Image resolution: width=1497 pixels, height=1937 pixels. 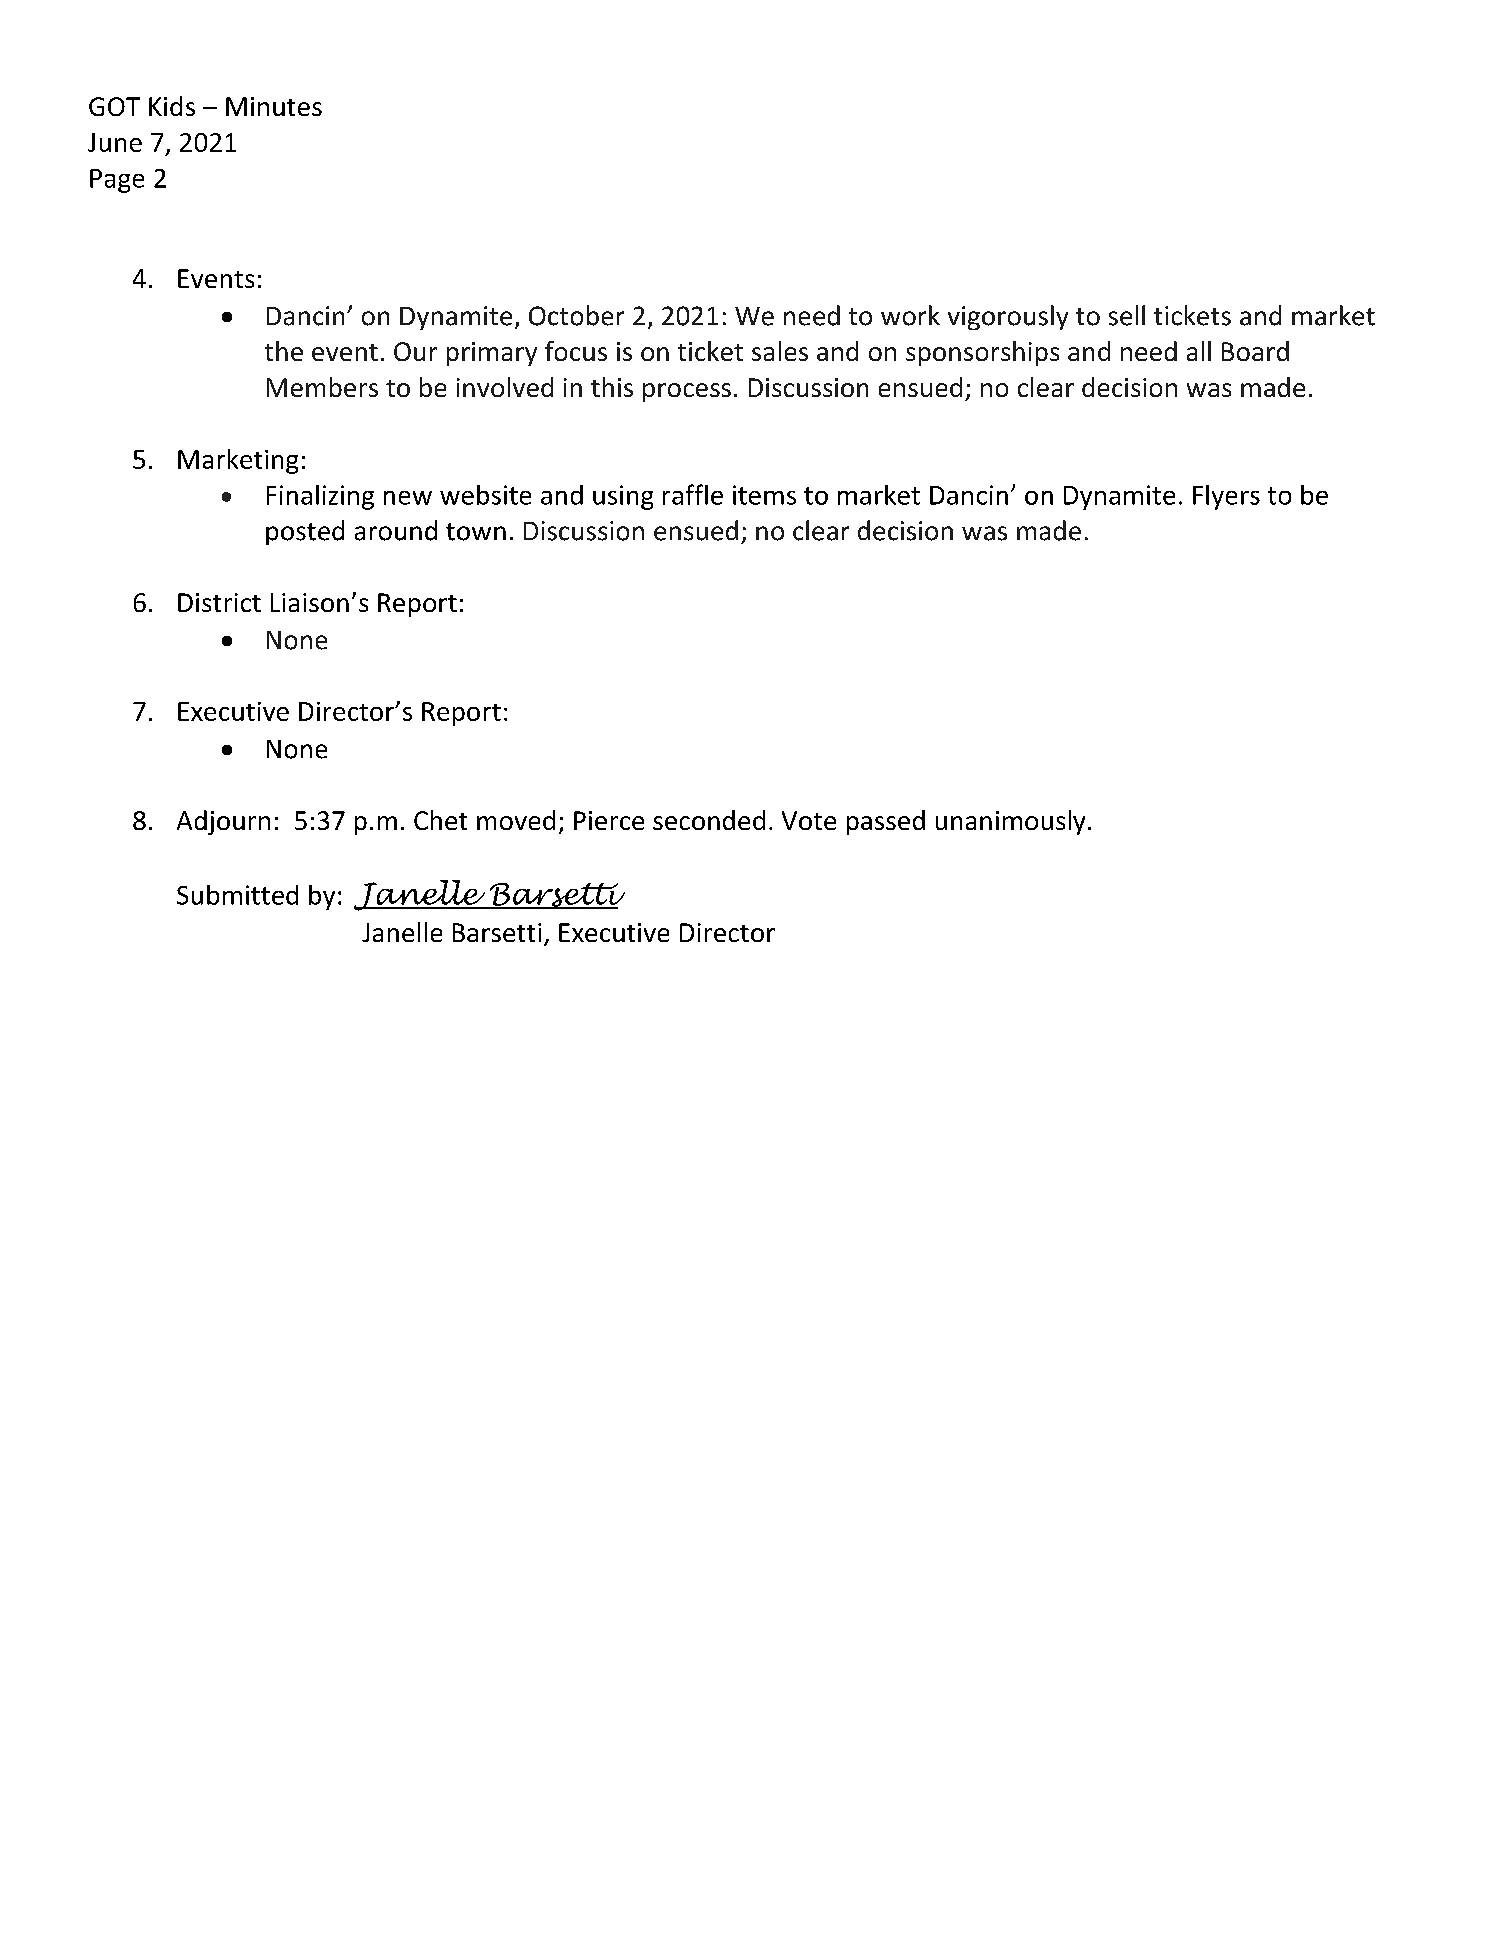 I want to click on seconded, so click(x=709, y=820).
